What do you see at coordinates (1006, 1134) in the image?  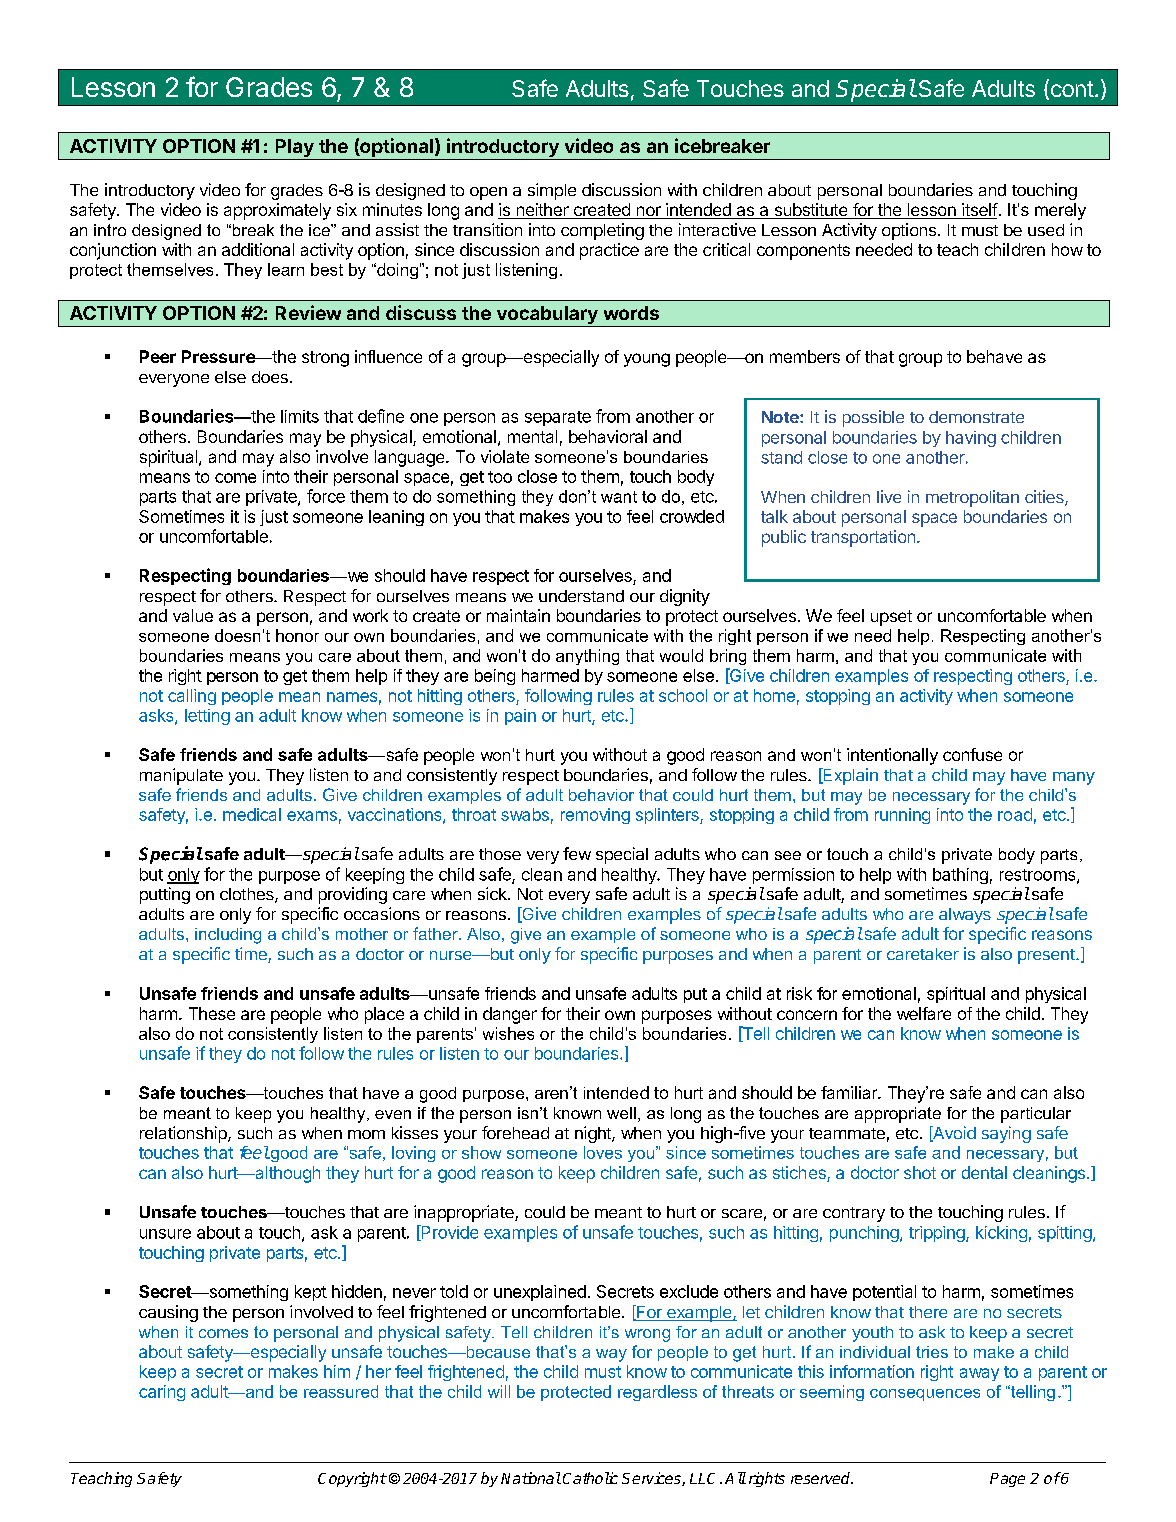 I see `saying` at bounding box center [1006, 1134].
